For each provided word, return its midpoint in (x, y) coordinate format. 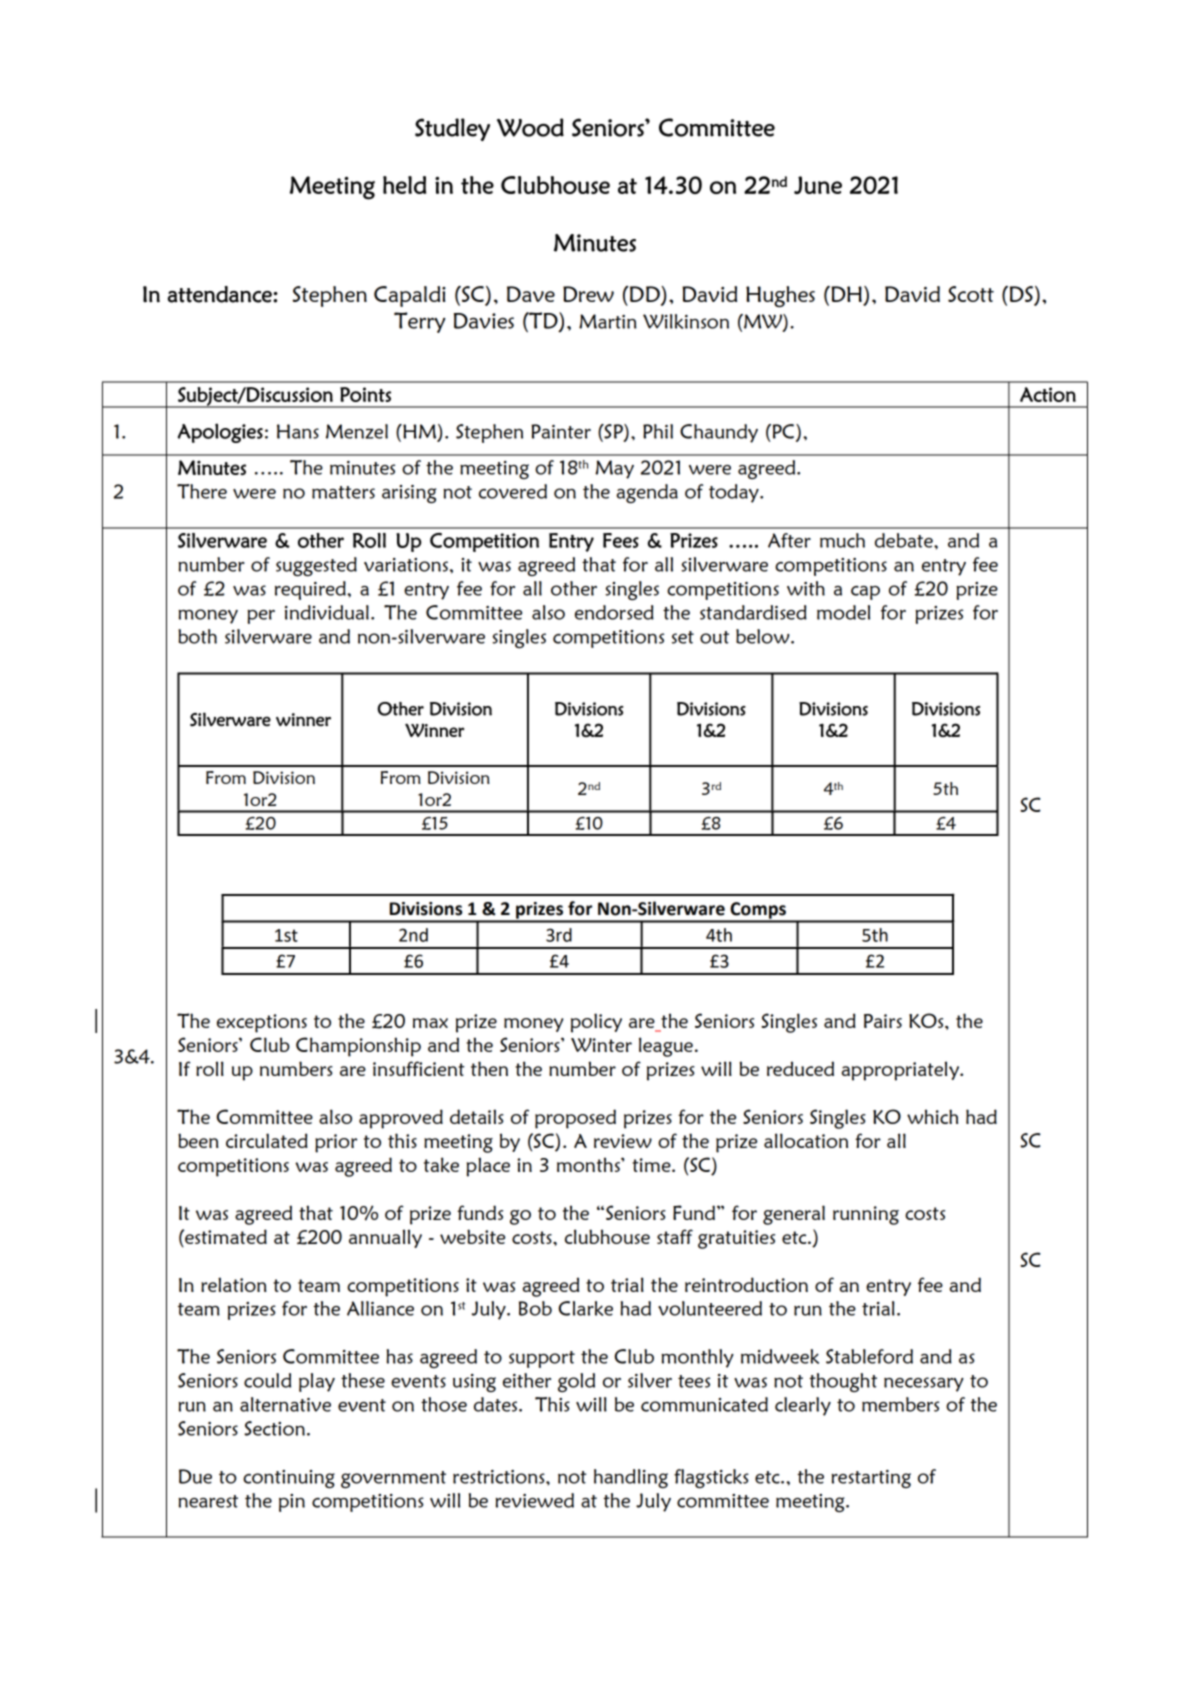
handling (631, 1478)
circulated (267, 1140)
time (652, 1165)
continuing (289, 1479)
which (932, 1116)
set (683, 637)
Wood (530, 127)
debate (905, 540)
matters (343, 492)
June (818, 185)
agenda (647, 493)
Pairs (883, 1021)
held (404, 185)
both (197, 636)
